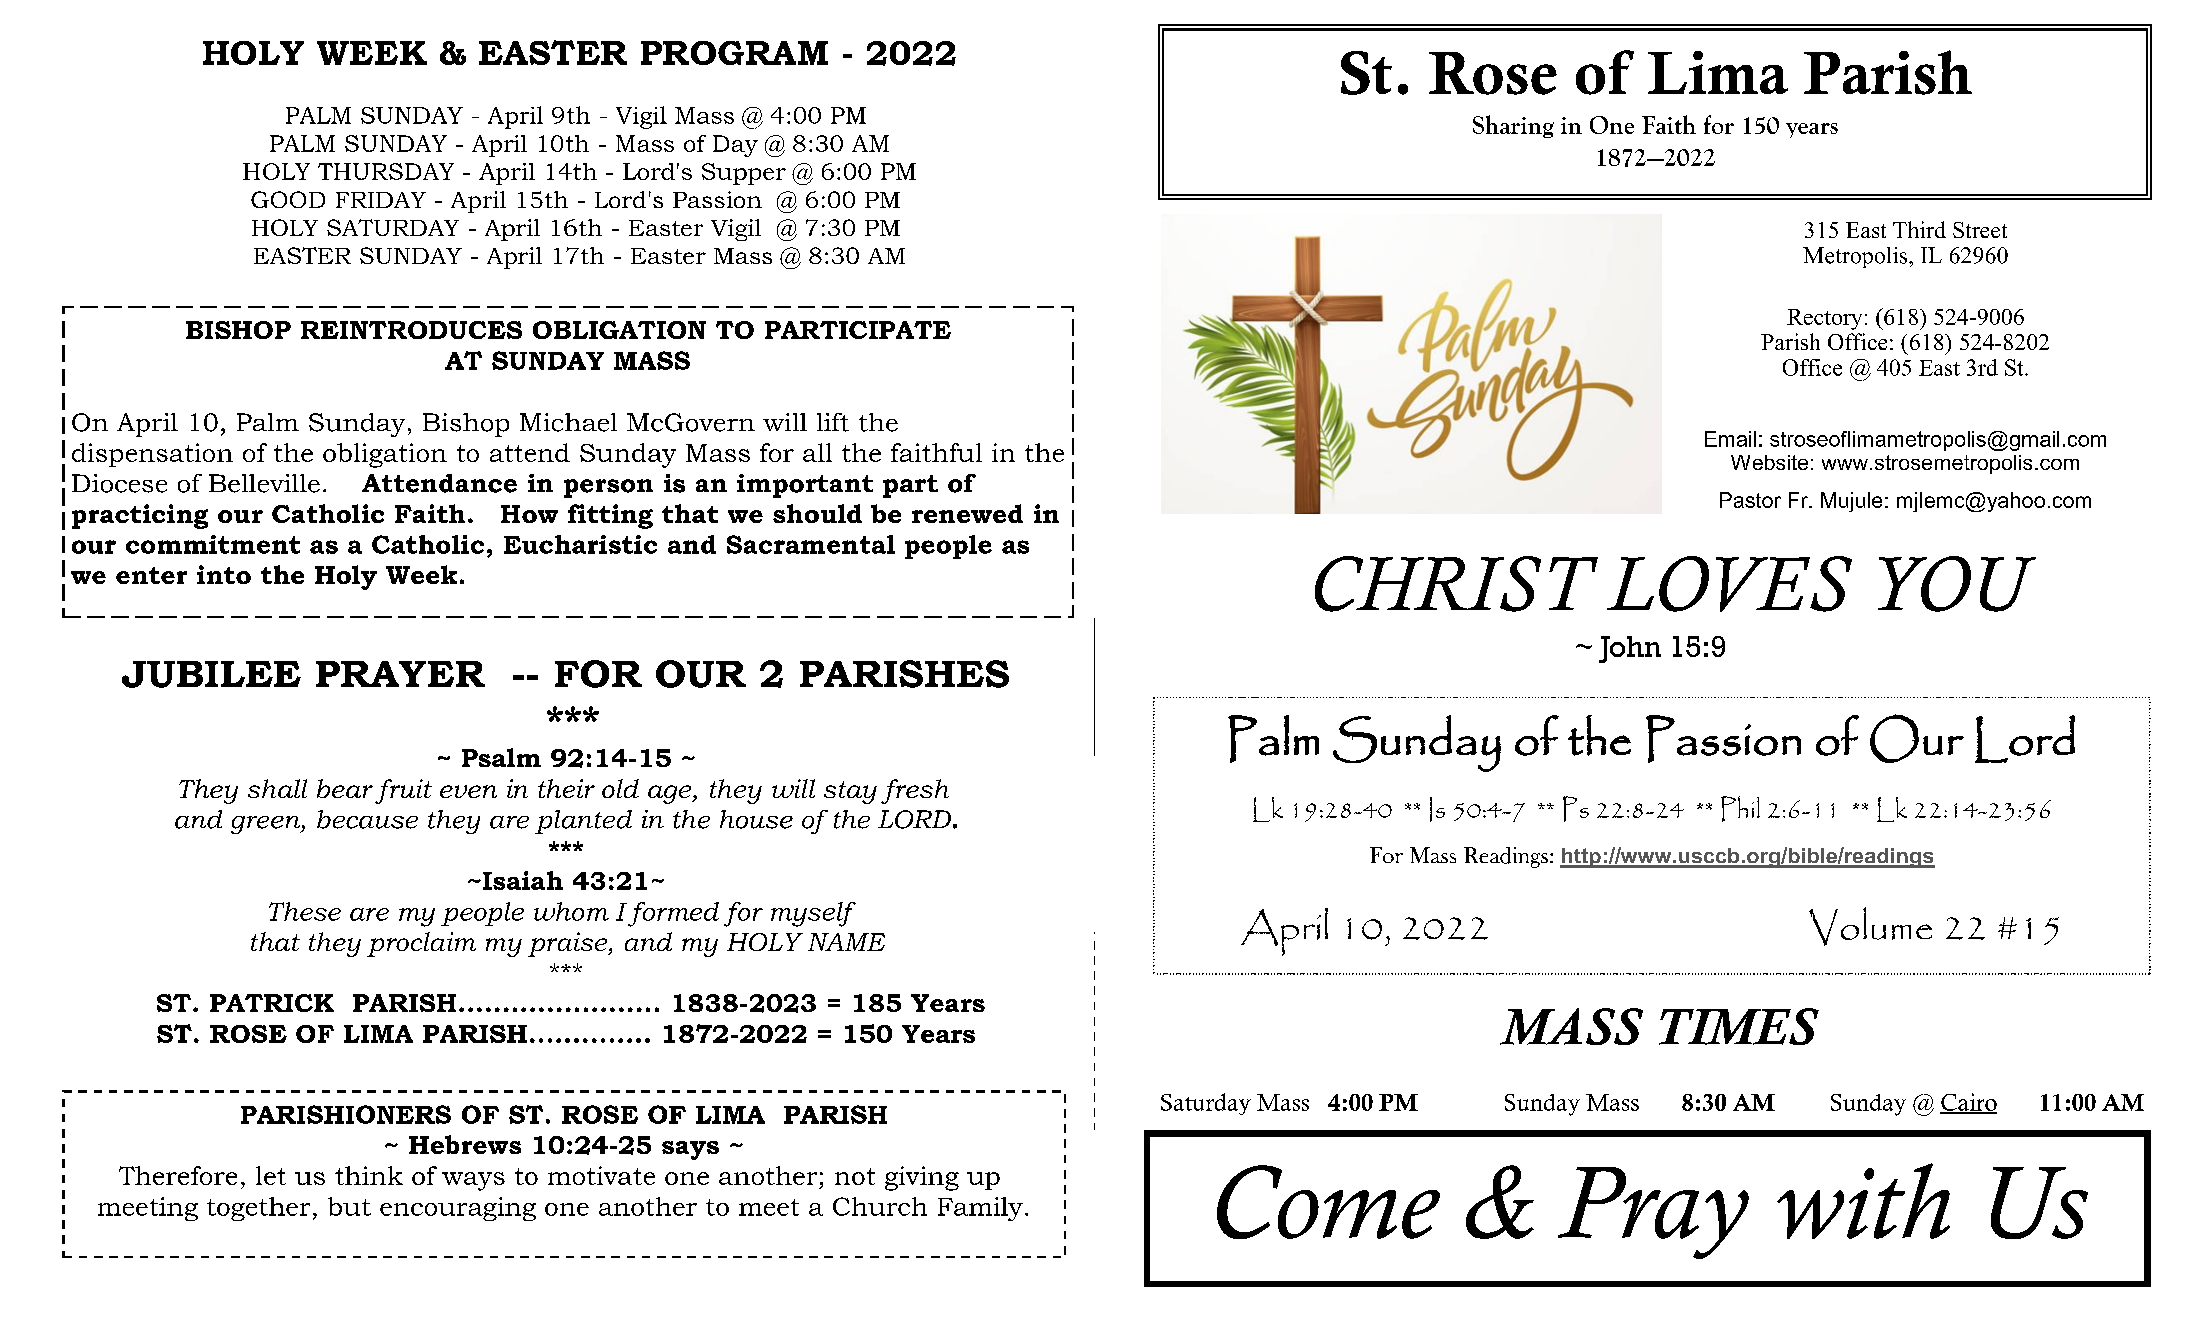 The width and height of the page is (2191, 1330). Describe the element at coordinates (411, 330) in the page. I see `REINTRODUCES` at that location.
